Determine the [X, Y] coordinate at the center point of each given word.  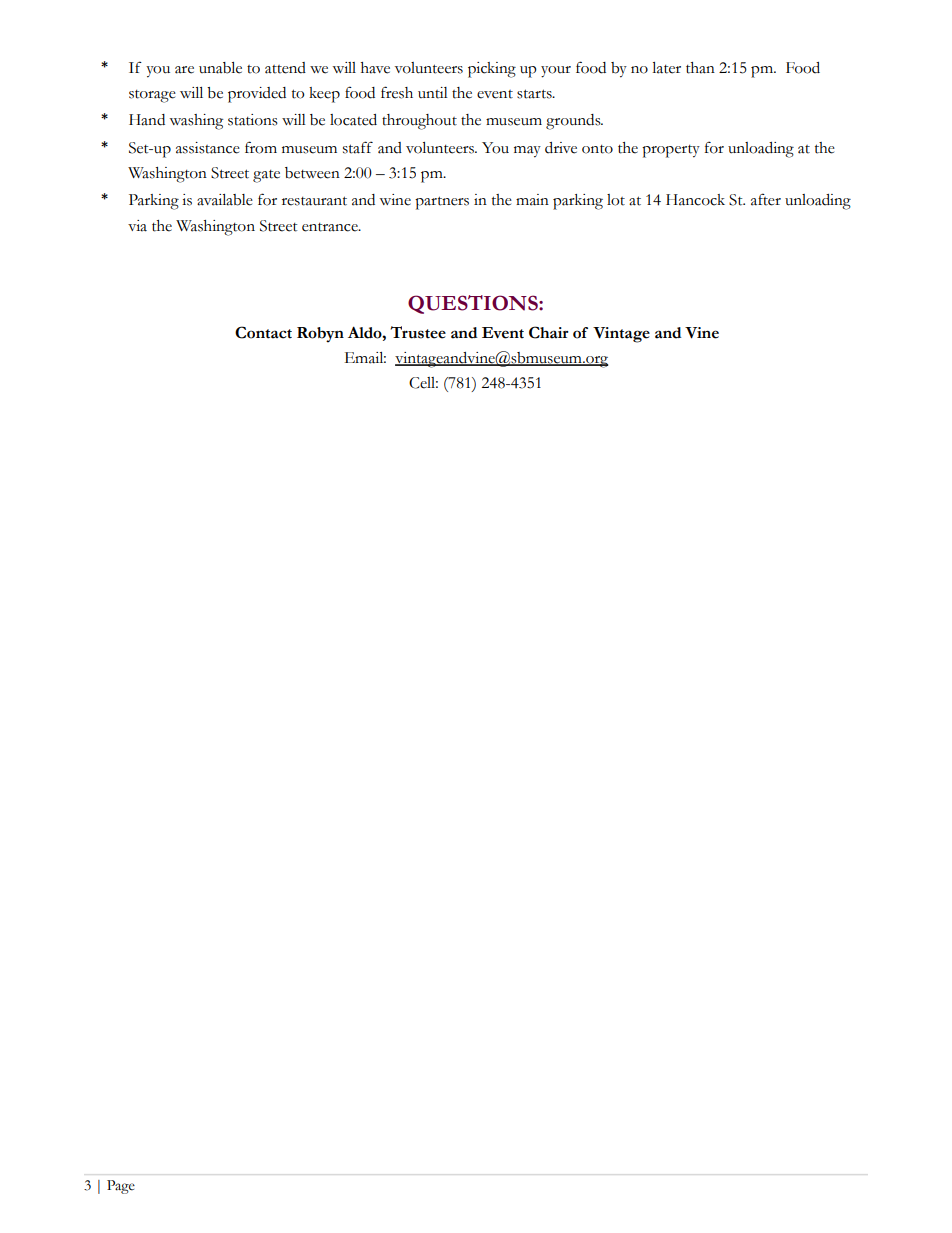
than [700, 68]
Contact [263, 332]
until [433, 93]
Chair [549, 332]
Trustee [418, 332]
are [184, 70]
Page [121, 1187]
